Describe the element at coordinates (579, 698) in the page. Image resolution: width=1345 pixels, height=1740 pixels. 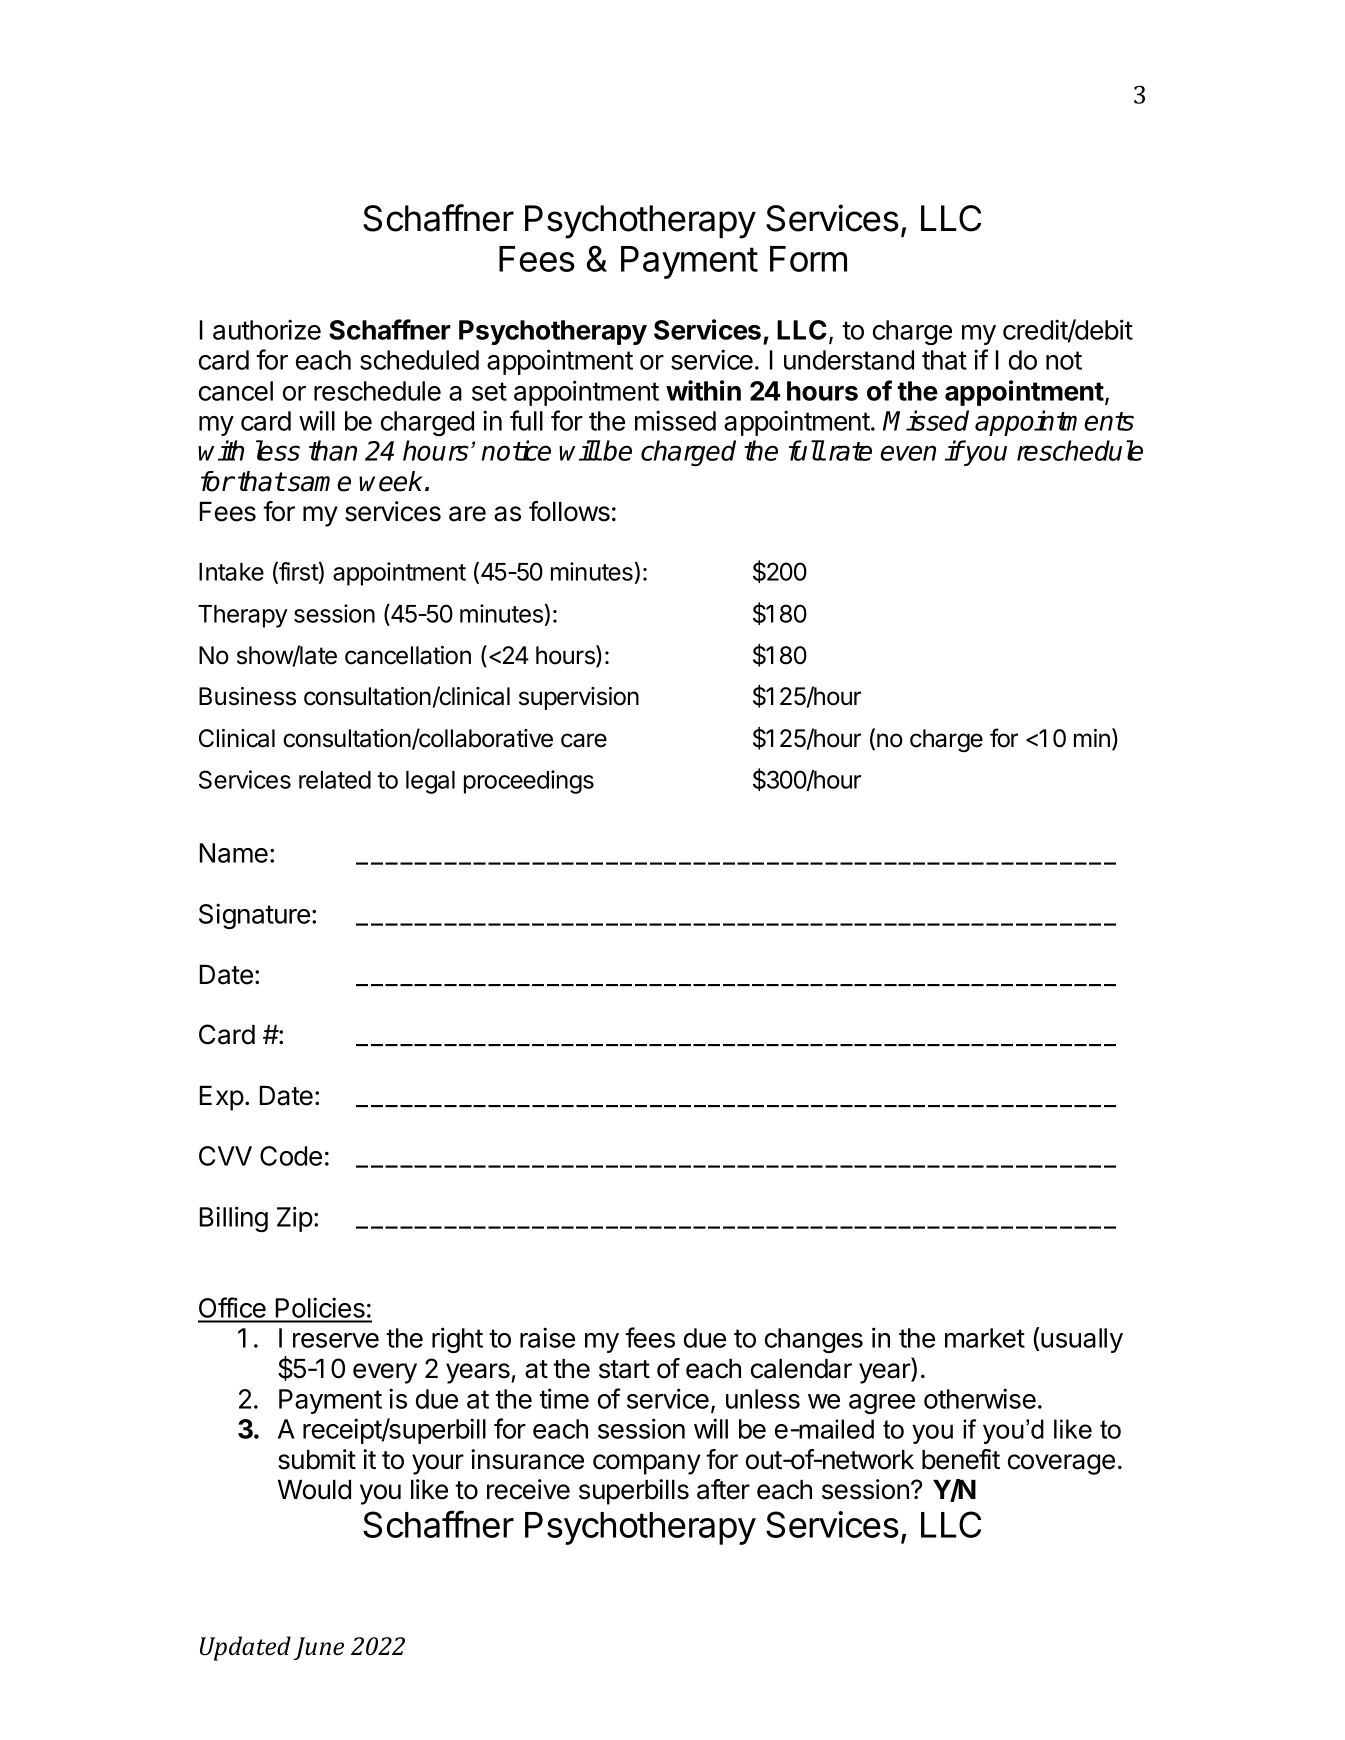
I see `supervision` at that location.
